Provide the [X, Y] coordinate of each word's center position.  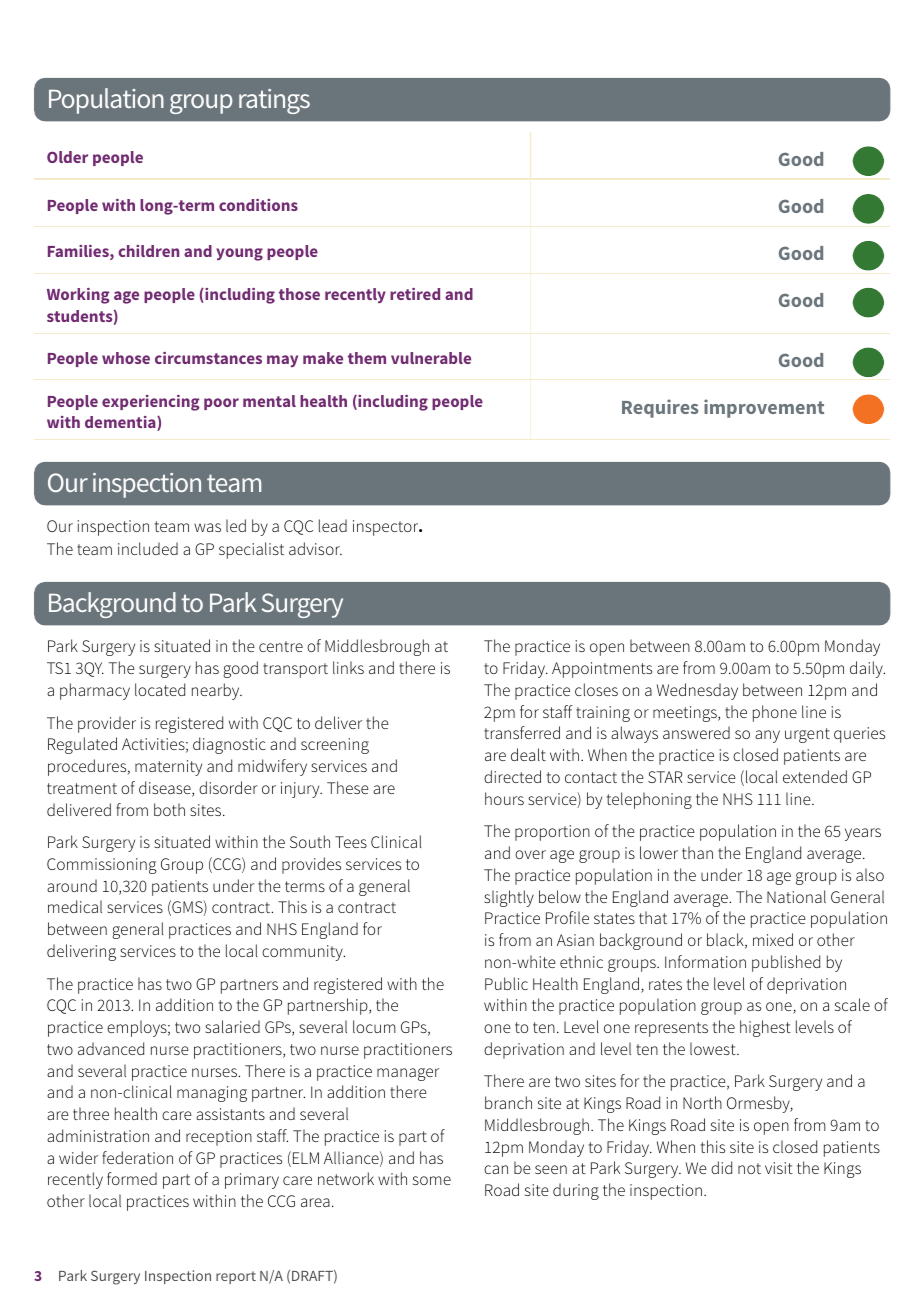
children [148, 251]
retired [415, 294]
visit [779, 1168]
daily [867, 669]
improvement [764, 408]
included [148, 548]
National [796, 896]
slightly [509, 898]
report [236, 1277]
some [432, 1180]
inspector [387, 528]
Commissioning [102, 866]
